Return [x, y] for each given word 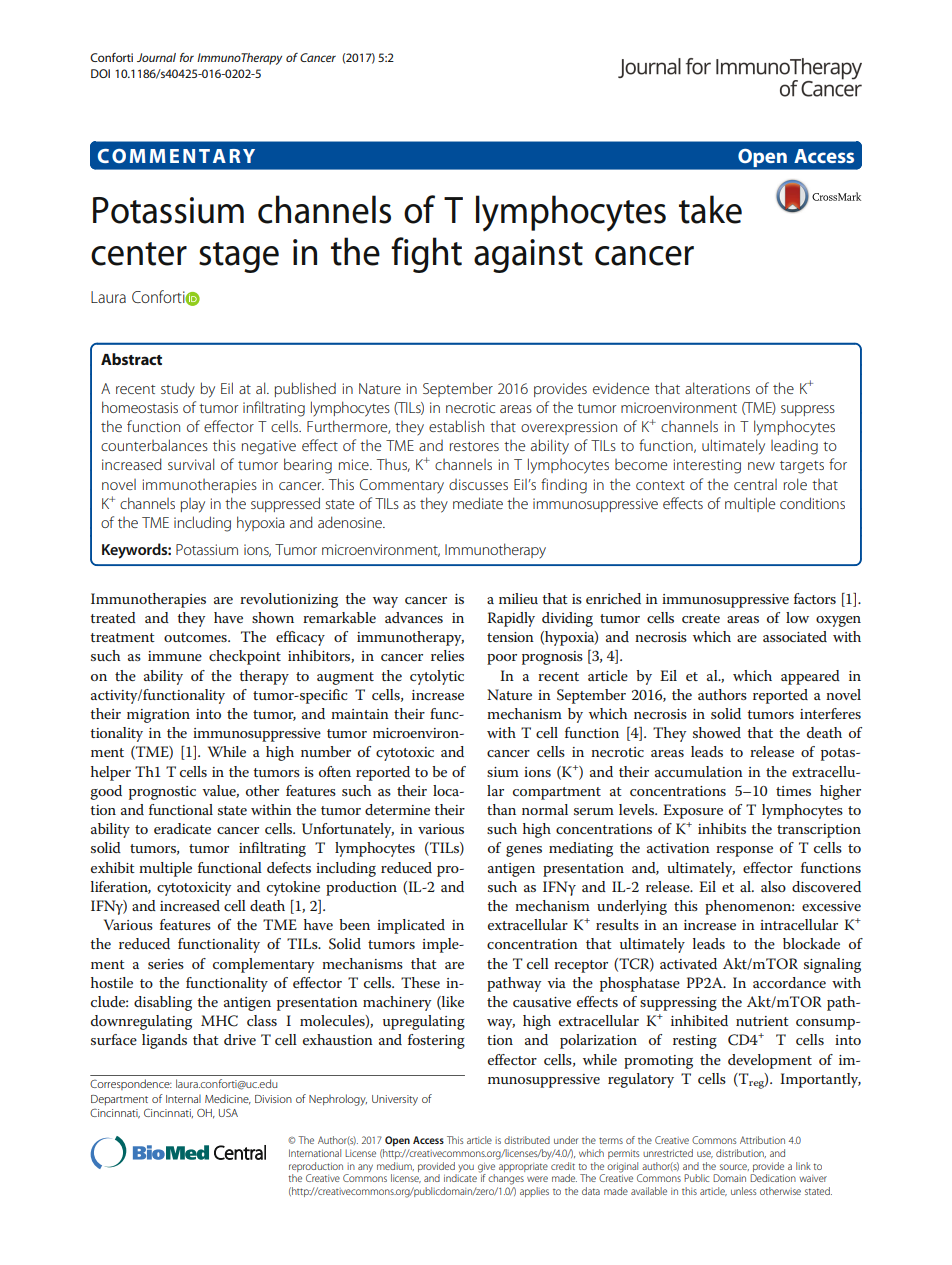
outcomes [196, 637]
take [710, 209]
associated [795, 636]
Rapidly [511, 619]
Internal [183, 1098]
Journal [156, 57]
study [178, 390]
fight [426, 255]
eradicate [182, 828]
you [465, 1169]
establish [456, 426]
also [773, 886]
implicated [411, 926]
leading [794, 447]
